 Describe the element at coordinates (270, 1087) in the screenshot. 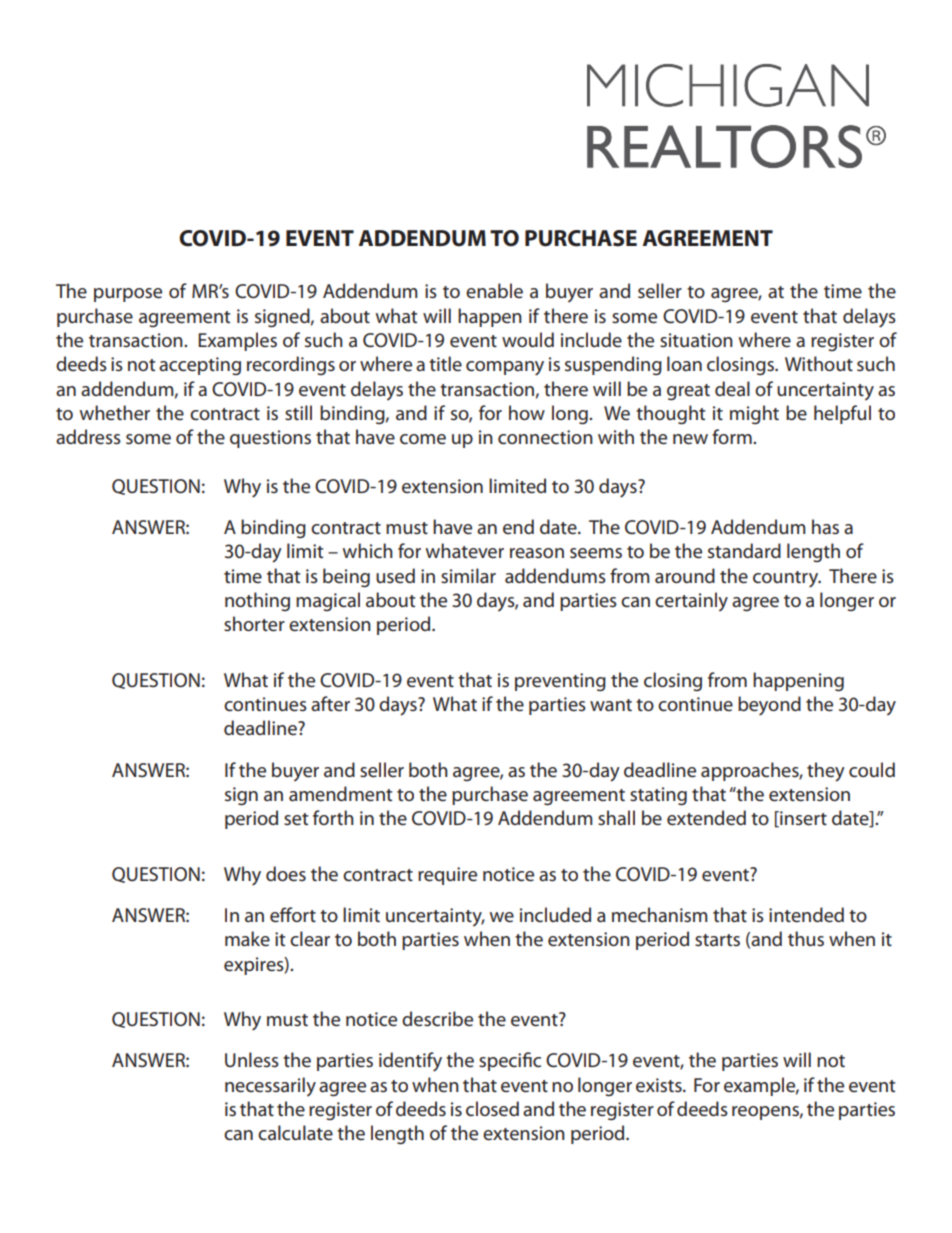

I see `necessarily` at that location.
